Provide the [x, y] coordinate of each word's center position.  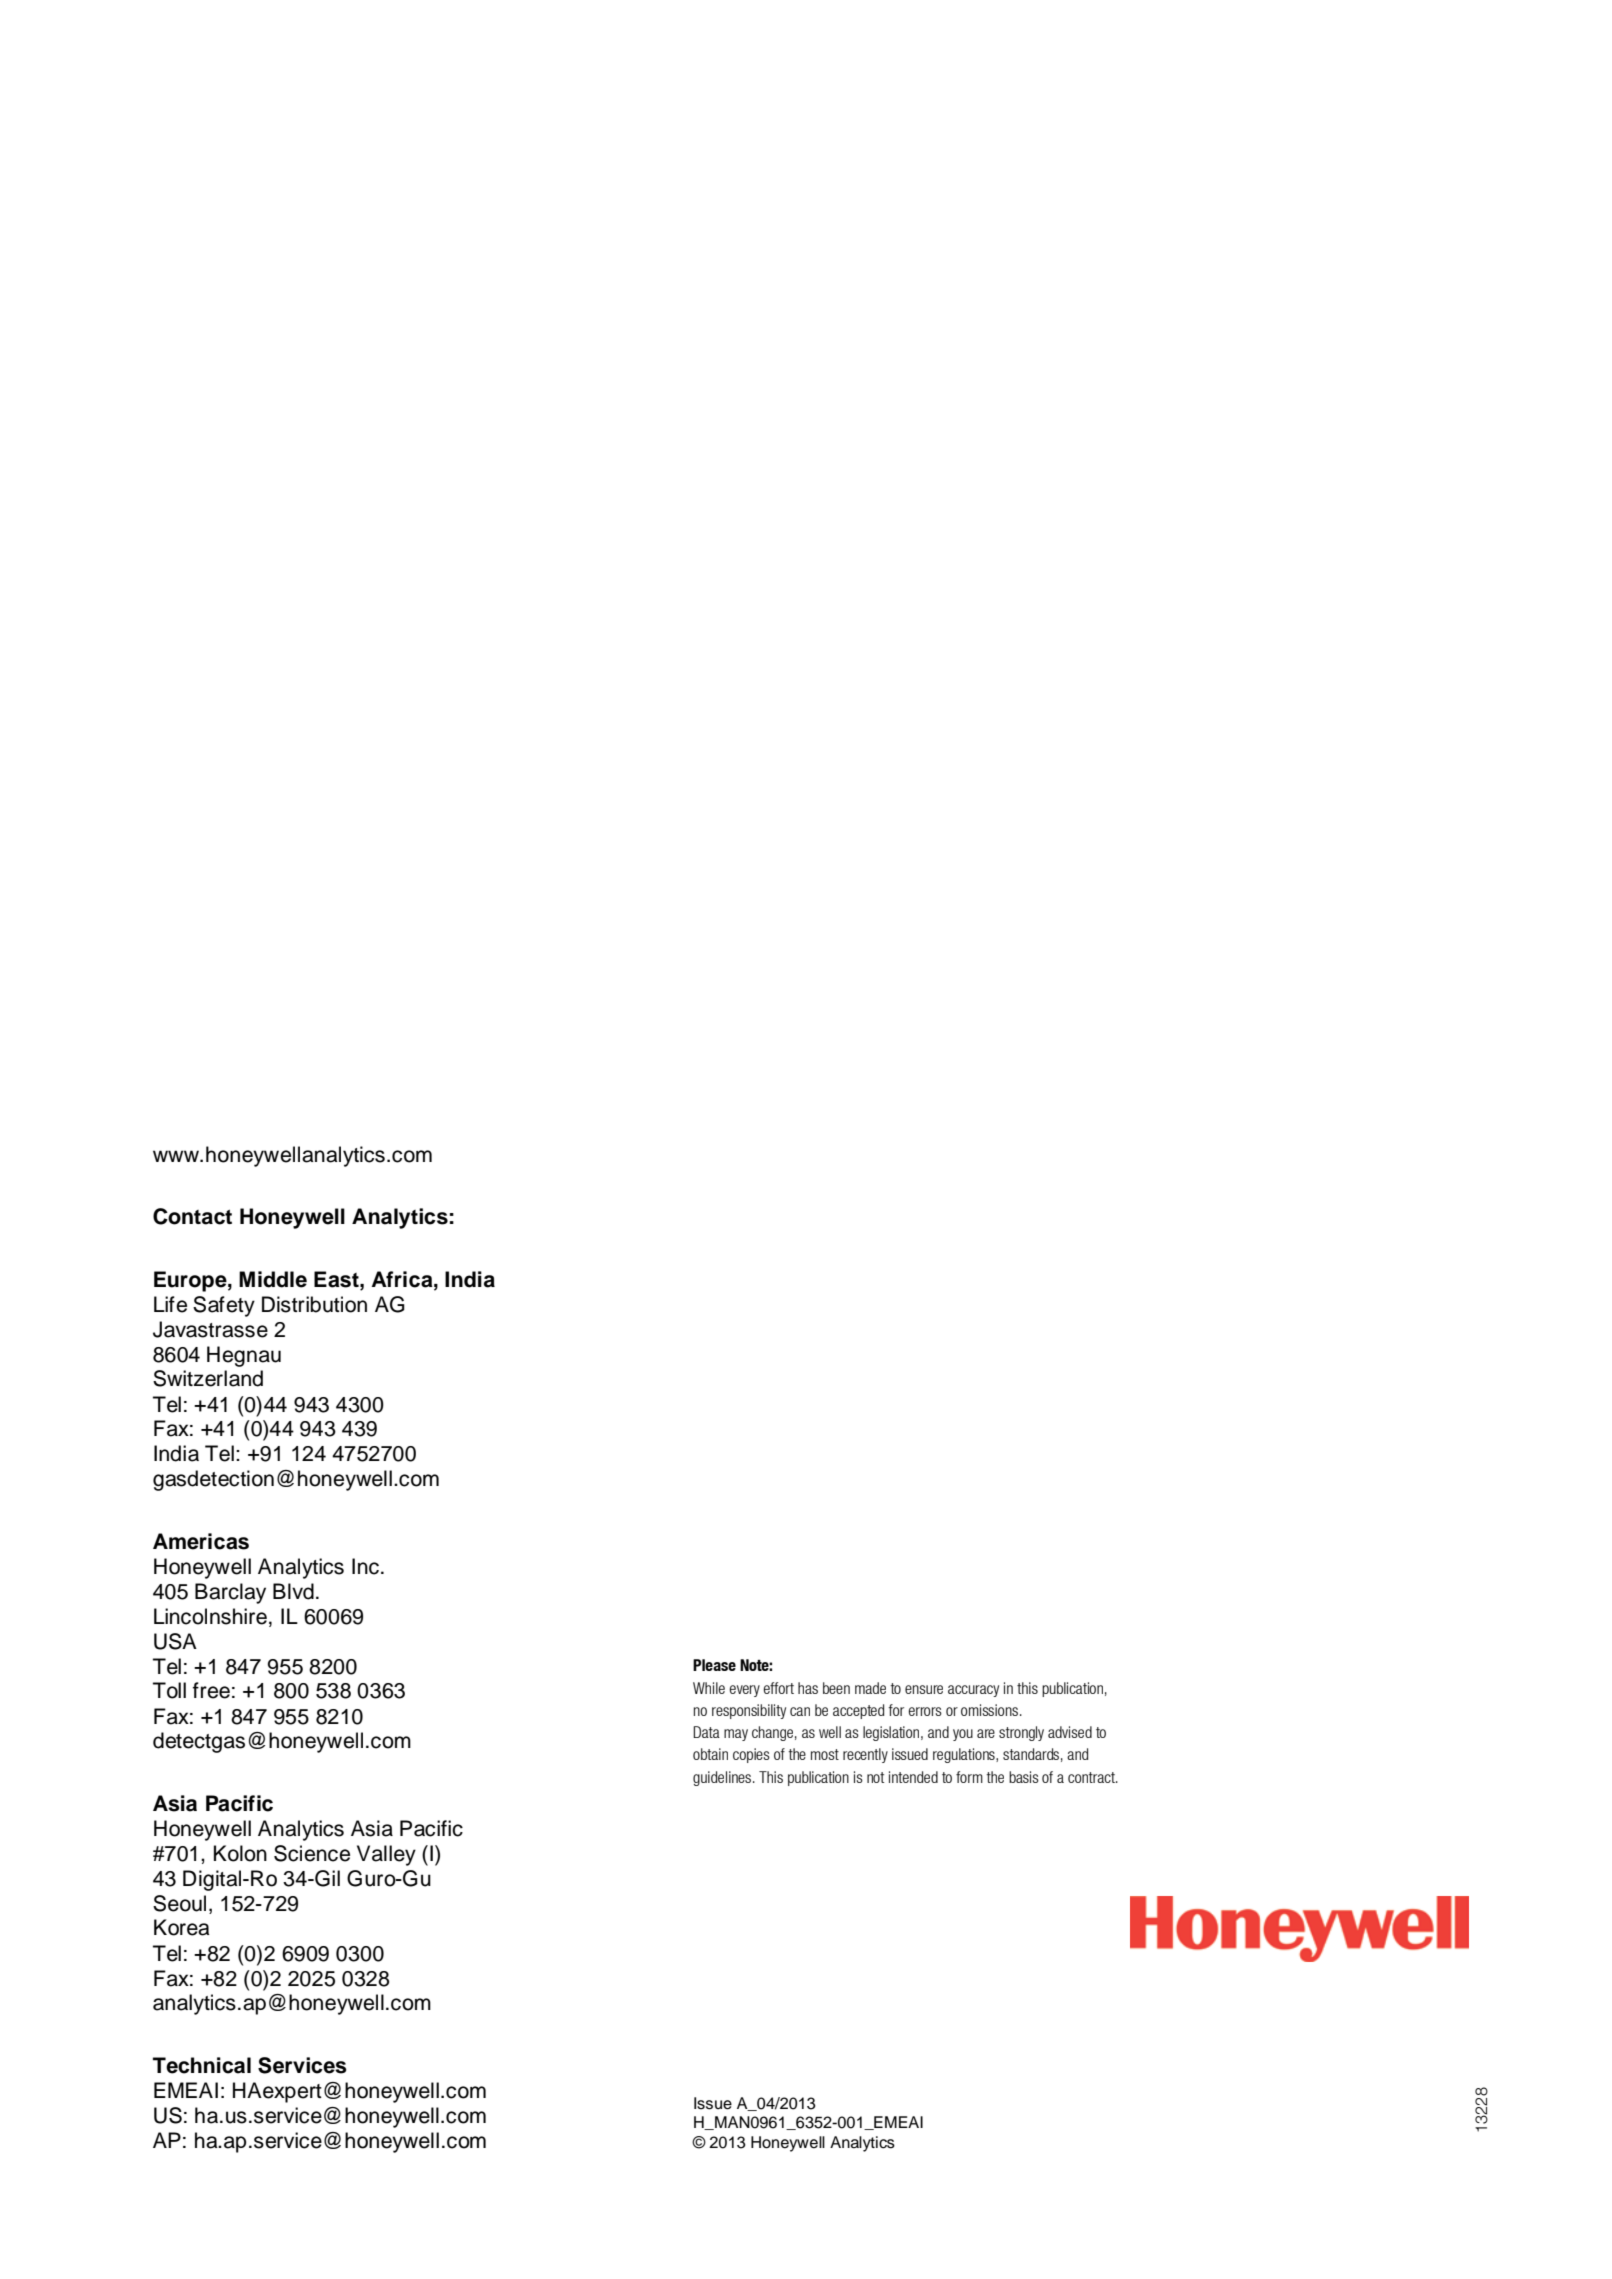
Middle [273, 1279]
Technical [202, 2065]
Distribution [314, 1304]
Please [714, 1665]
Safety [224, 1306]
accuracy [973, 1691]
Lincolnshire [210, 1616]
